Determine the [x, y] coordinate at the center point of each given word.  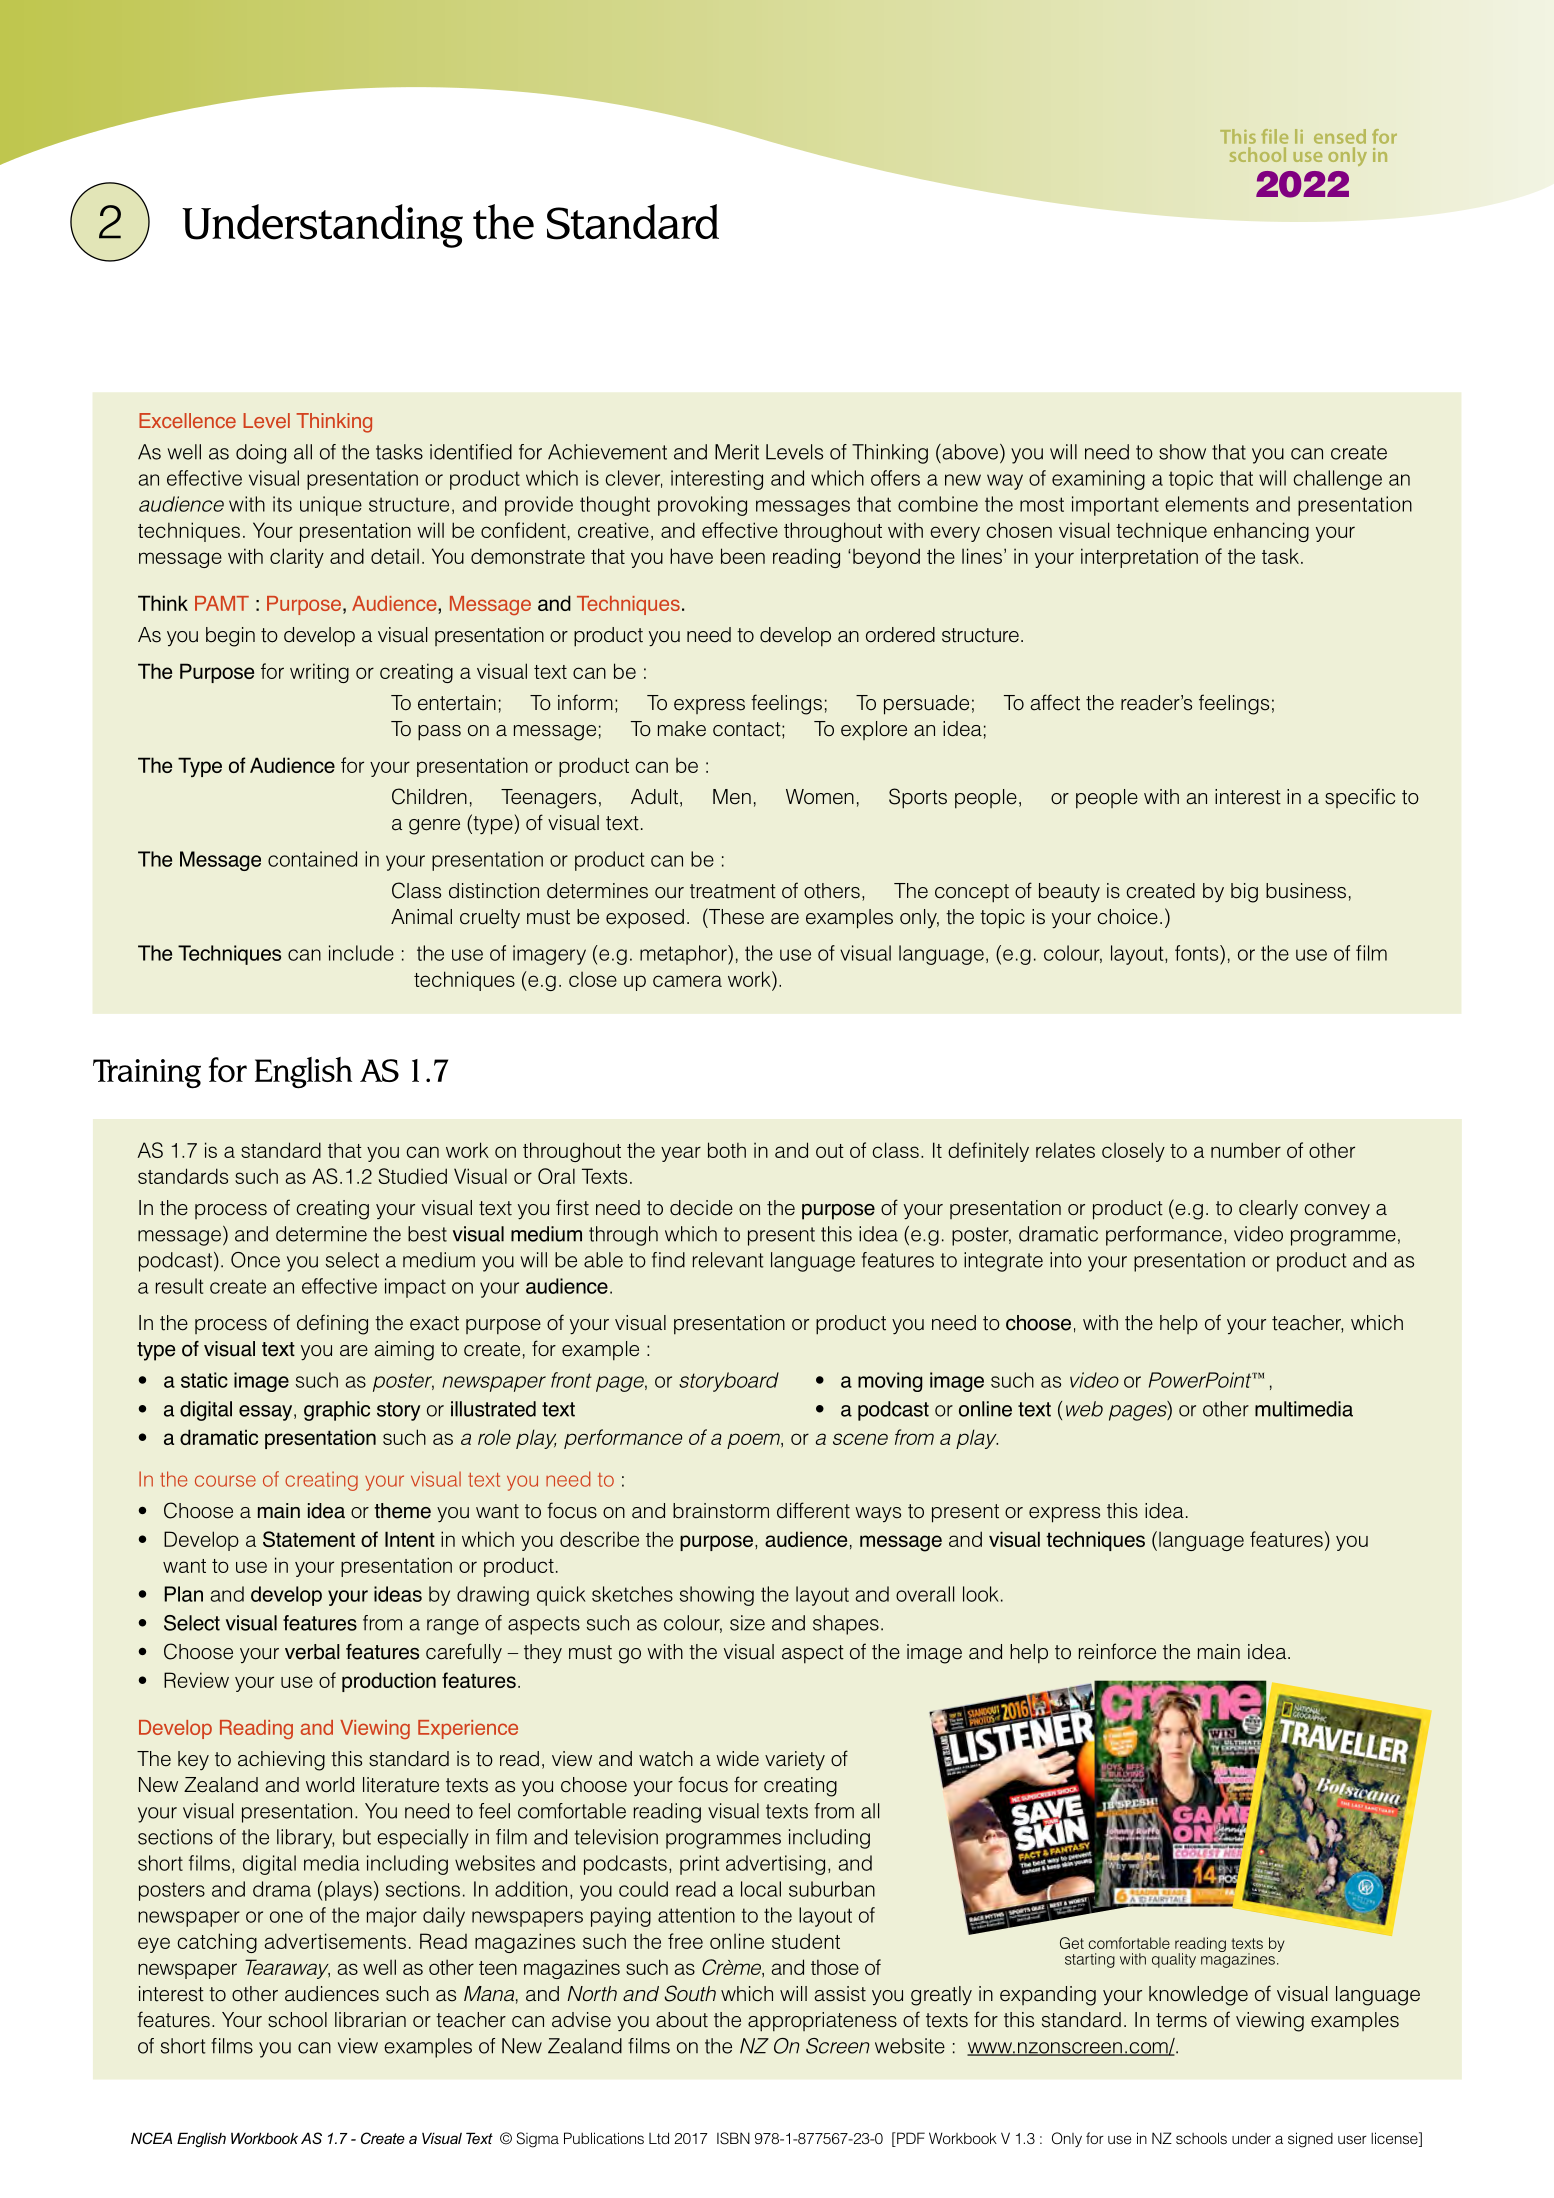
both [727, 1150]
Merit [737, 452]
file [1274, 136]
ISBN [733, 2138]
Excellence [187, 420]
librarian [370, 2020]
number [1246, 1150]
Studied [412, 1176]
